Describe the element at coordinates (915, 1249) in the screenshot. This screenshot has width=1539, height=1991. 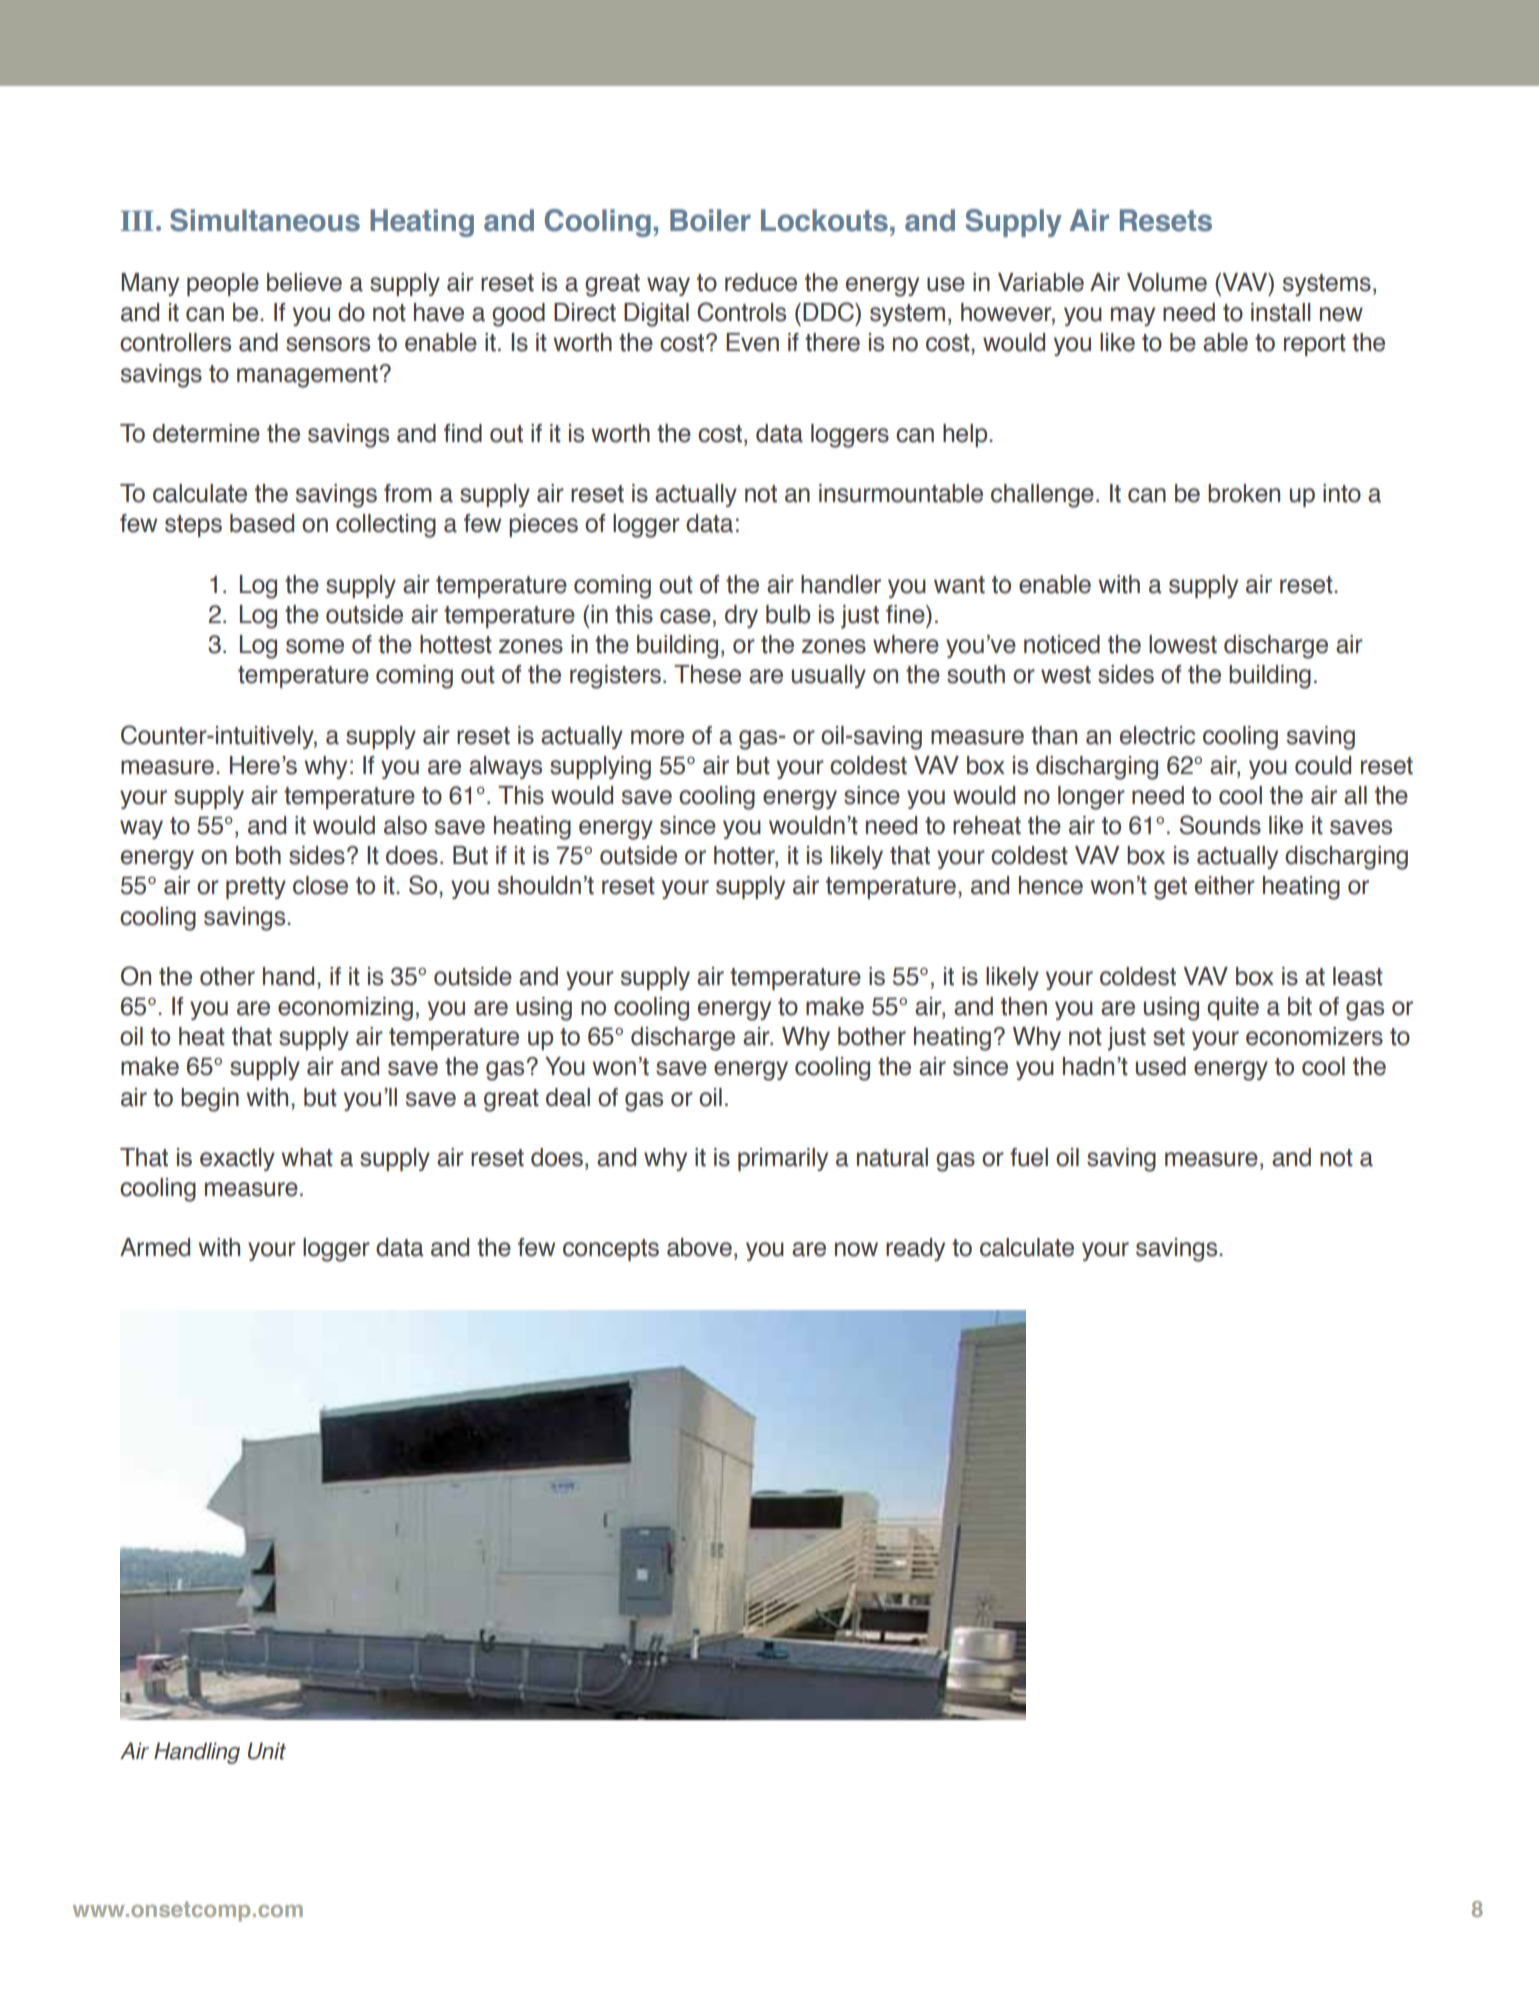
I see `ready` at that location.
